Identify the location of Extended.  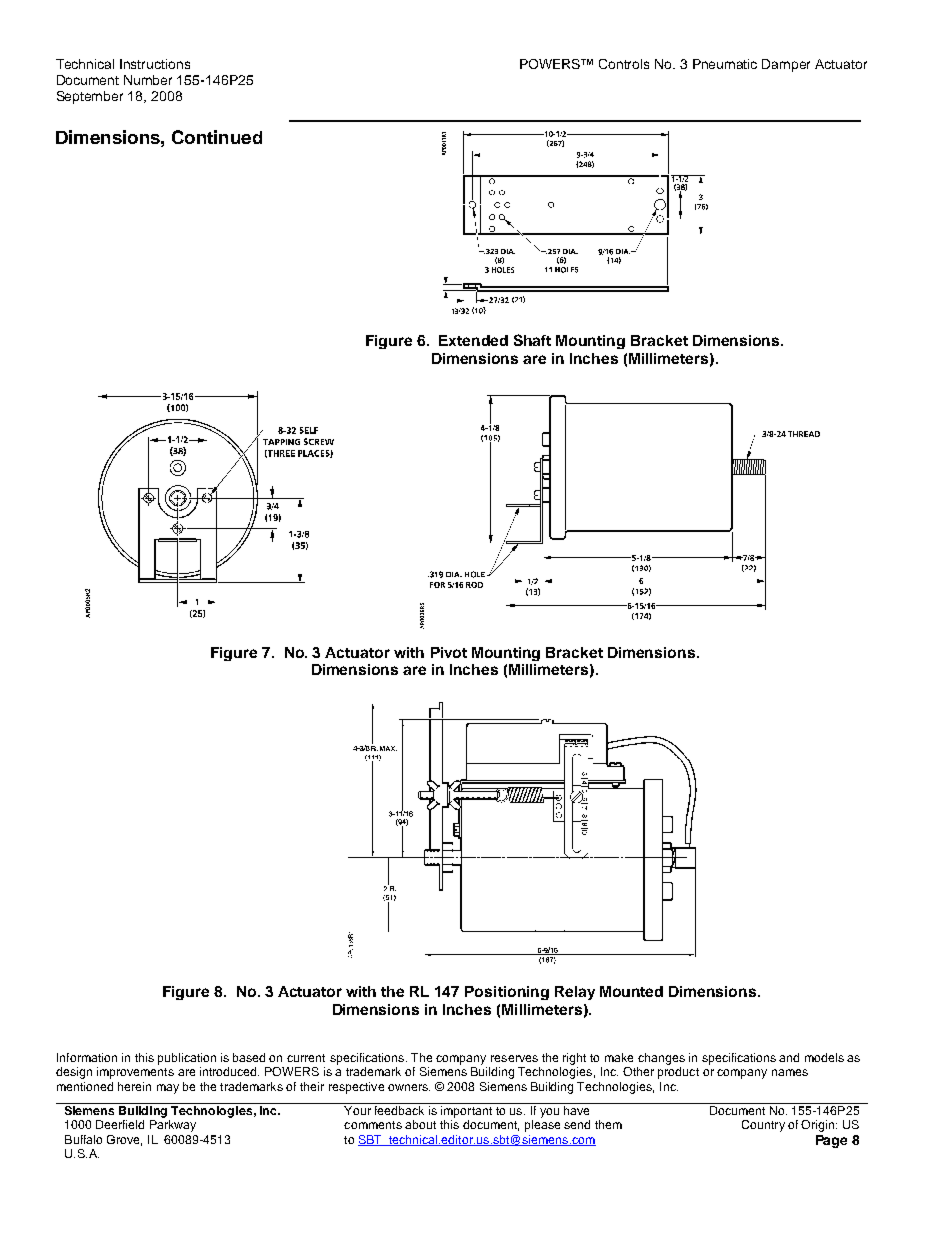
(473, 340).
